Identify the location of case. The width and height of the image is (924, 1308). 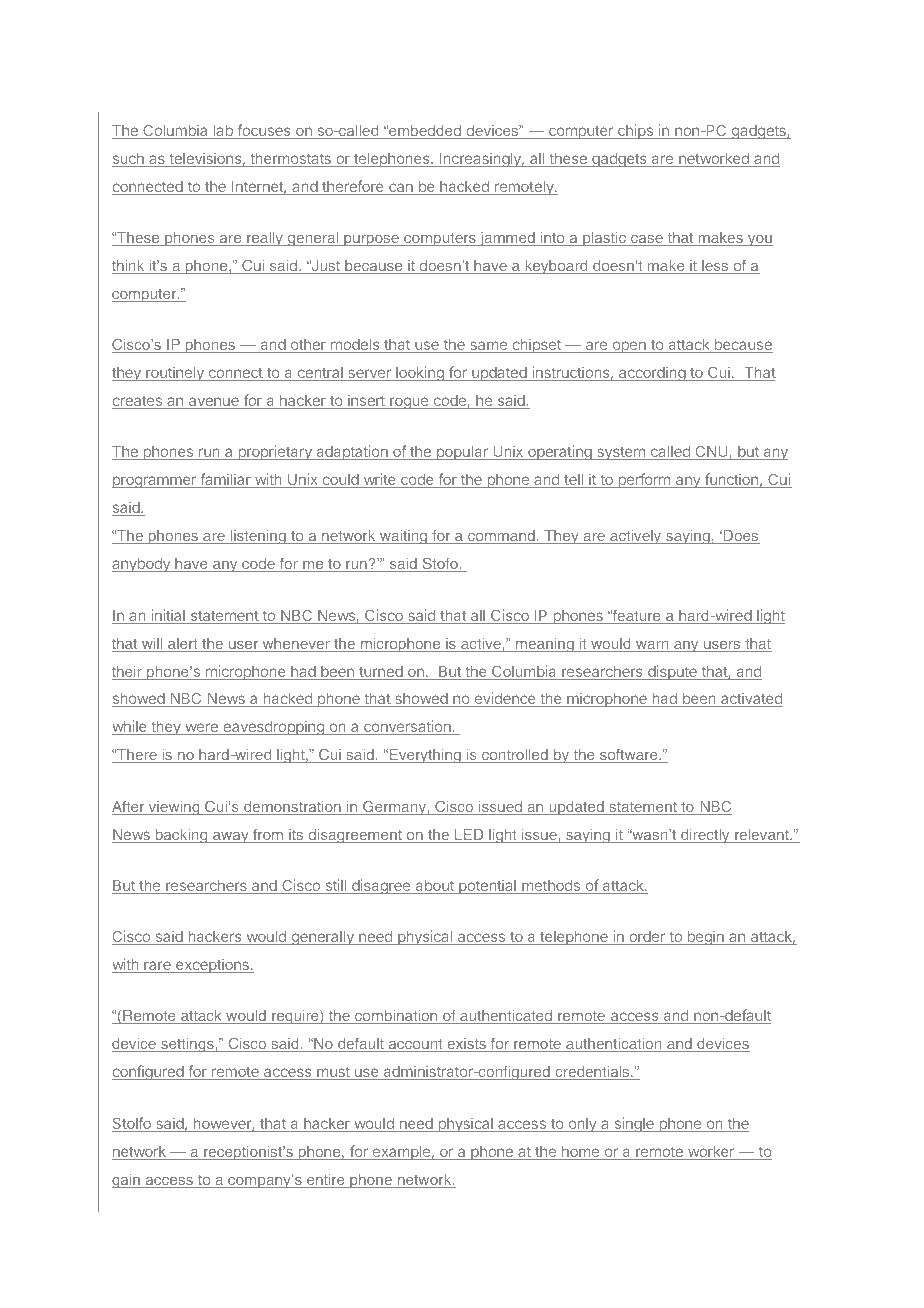
(647, 240).
